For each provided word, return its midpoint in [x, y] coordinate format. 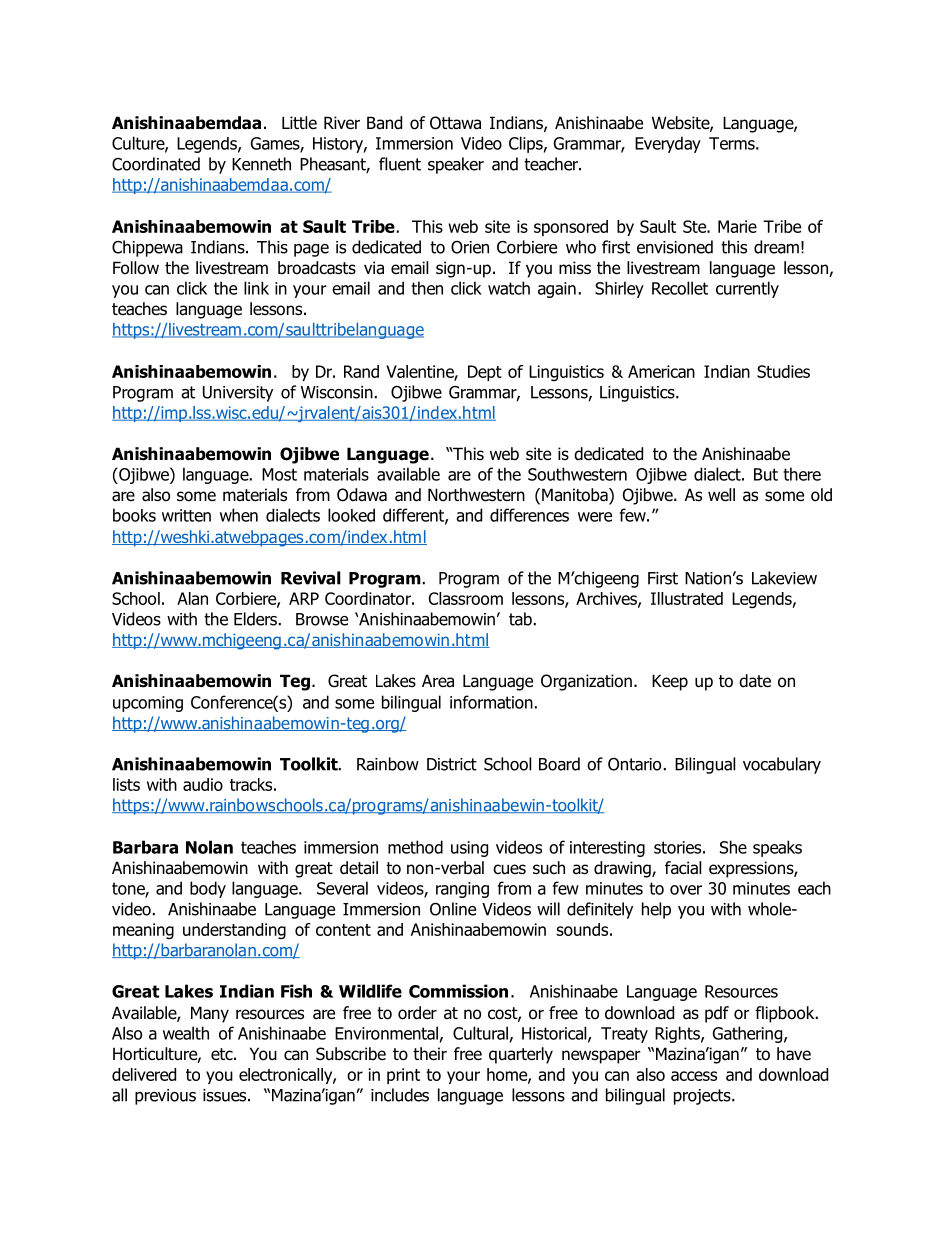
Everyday [668, 144]
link [256, 288]
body [208, 889]
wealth [186, 1033]
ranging [462, 890]
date [755, 681]
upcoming [148, 704]
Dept [485, 373]
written [186, 515]
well [721, 495]
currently [747, 289]
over [686, 890]
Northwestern [476, 495]
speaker [456, 165]
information [491, 702]
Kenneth [261, 164]
